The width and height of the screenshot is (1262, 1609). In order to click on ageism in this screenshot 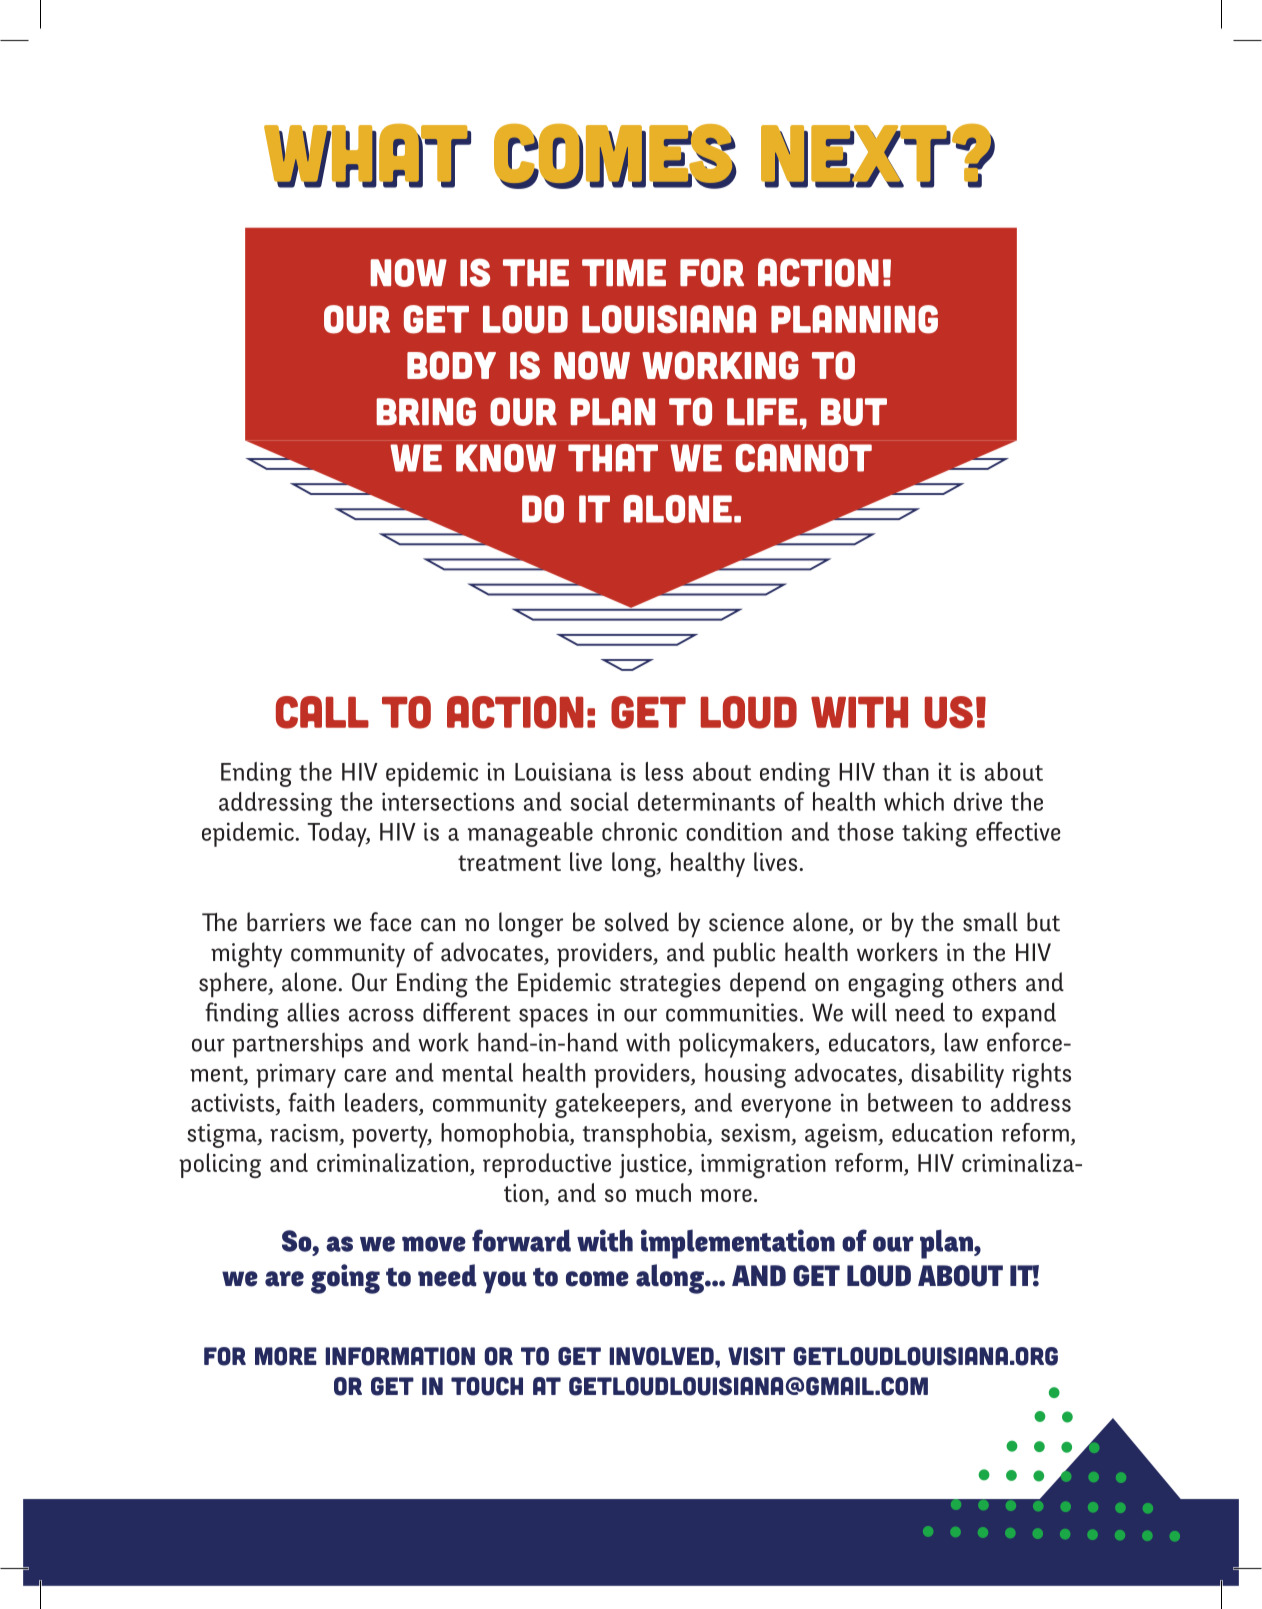, I will do `click(842, 1135)`.
